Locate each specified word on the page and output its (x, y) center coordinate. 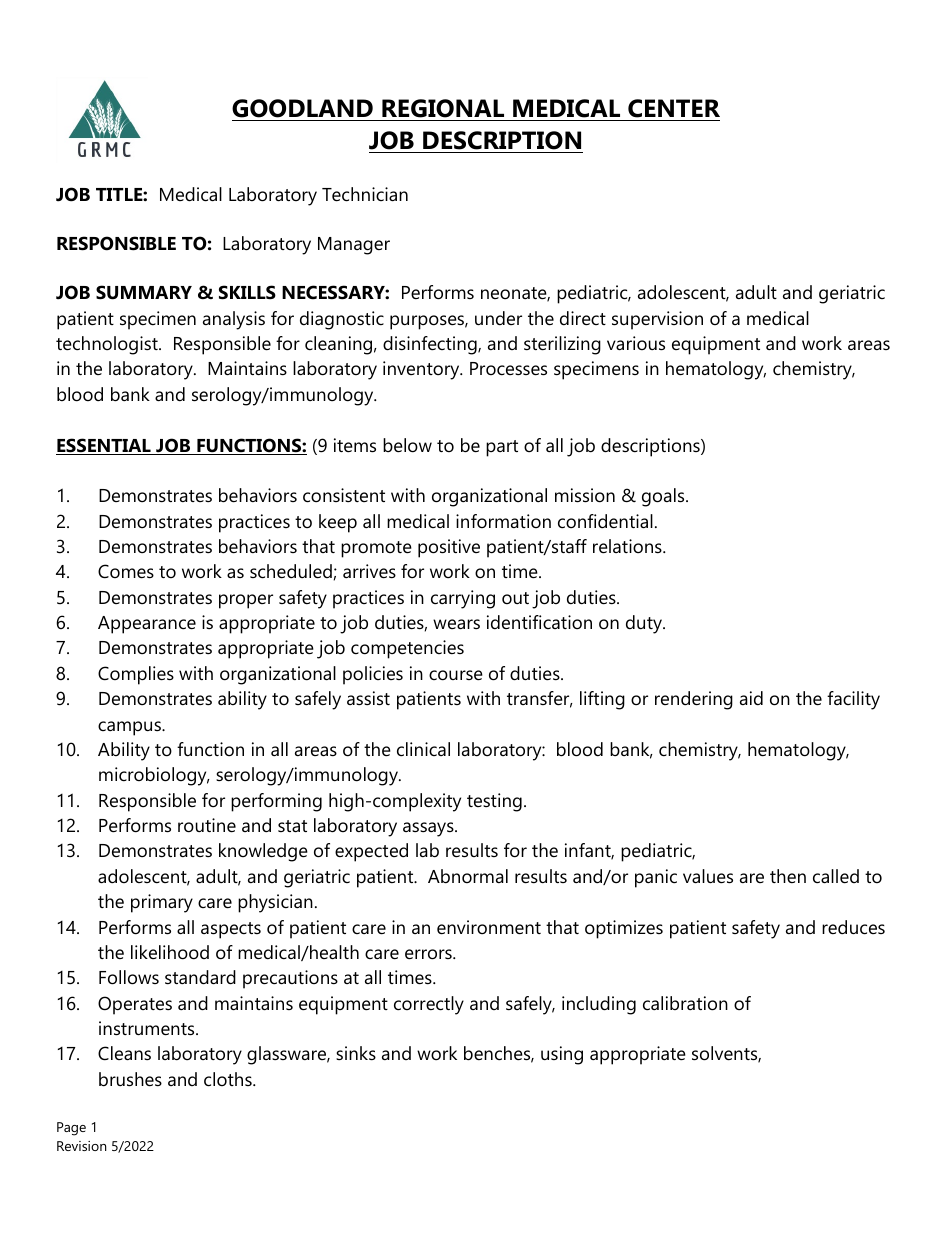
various (636, 343)
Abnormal (468, 876)
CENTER (674, 108)
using (562, 1055)
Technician (365, 194)
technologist (108, 345)
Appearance (147, 625)
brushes (130, 1079)
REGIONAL (443, 108)
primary (162, 903)
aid (751, 698)
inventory (422, 370)
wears (456, 624)
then (788, 876)
